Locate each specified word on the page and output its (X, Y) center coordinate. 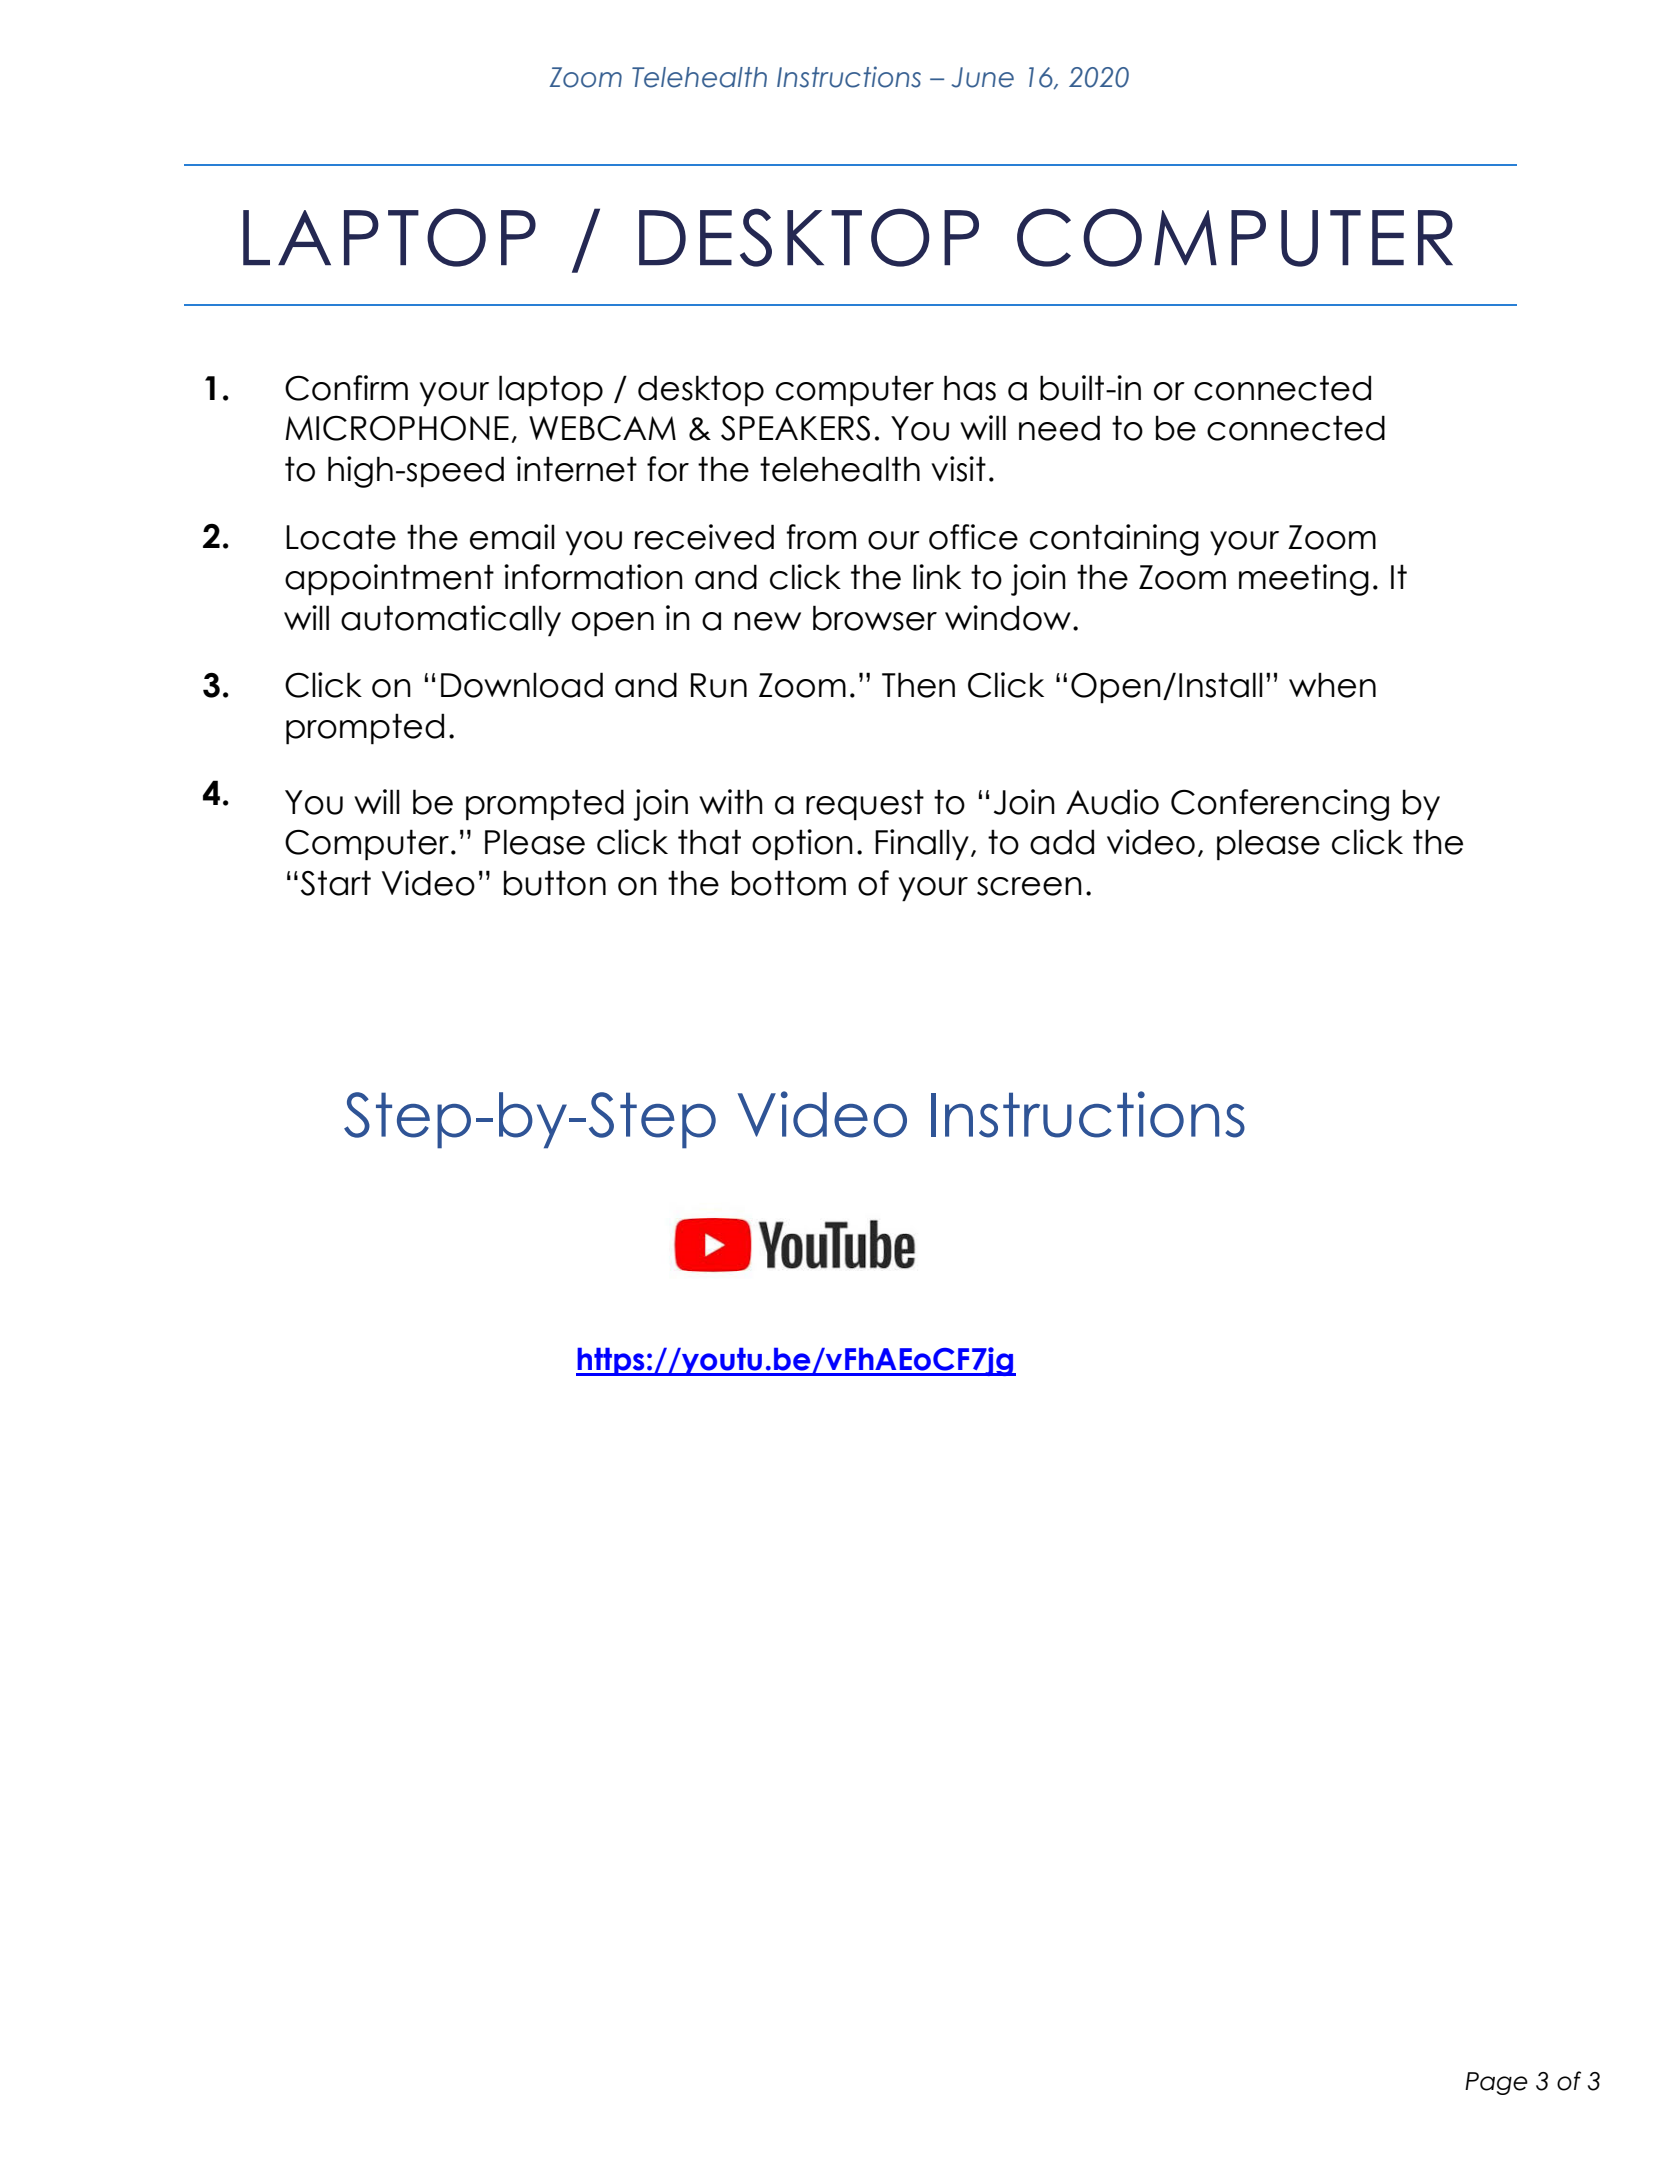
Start (336, 883)
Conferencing (1280, 805)
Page (1496, 2083)
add (1062, 842)
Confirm (346, 388)
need (1059, 428)
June (982, 77)
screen (1029, 886)
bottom (789, 883)
